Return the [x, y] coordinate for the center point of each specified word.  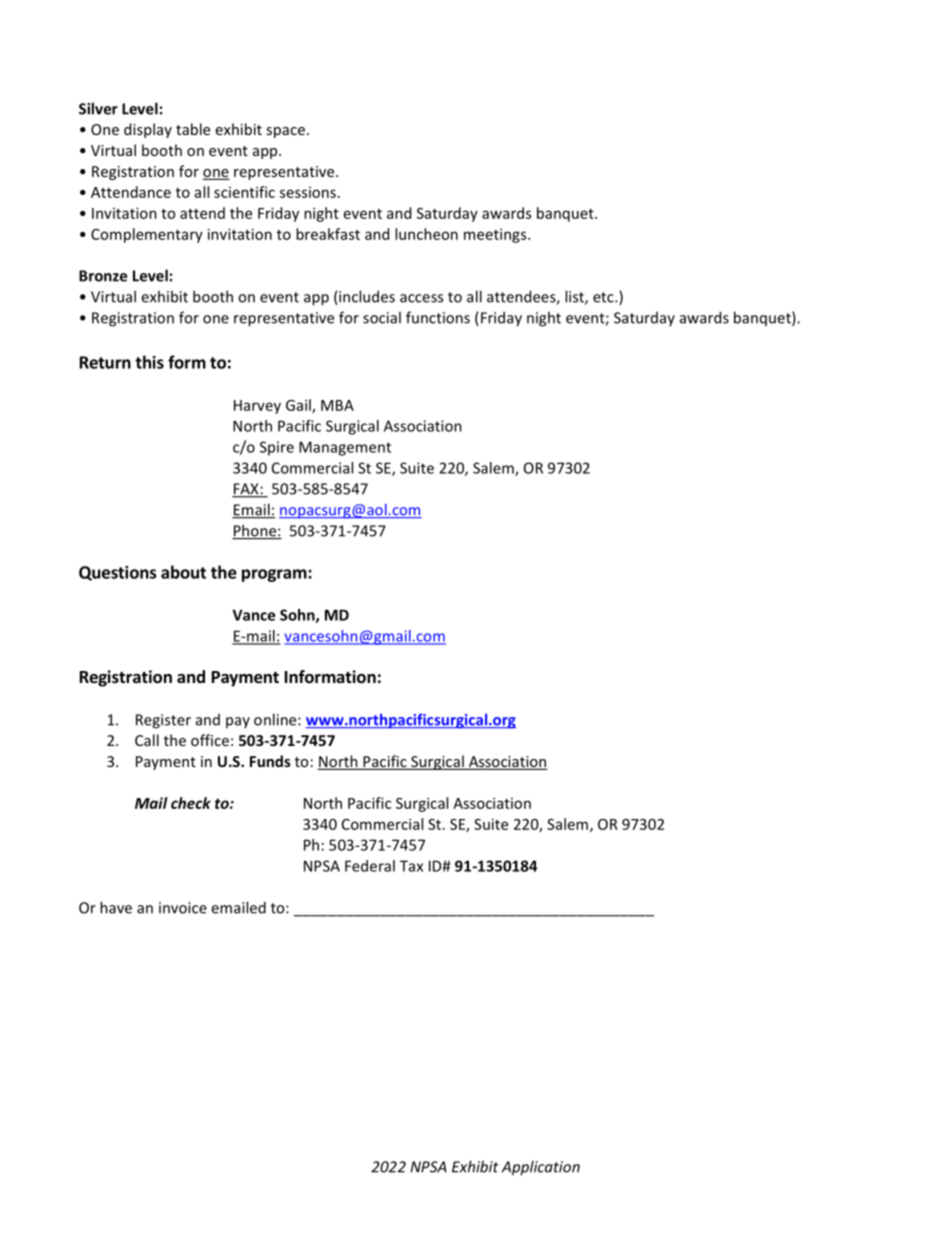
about [183, 572]
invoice [183, 908]
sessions [308, 192]
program [275, 575]
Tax [411, 866]
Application [541, 1168]
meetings [496, 235]
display [148, 130]
